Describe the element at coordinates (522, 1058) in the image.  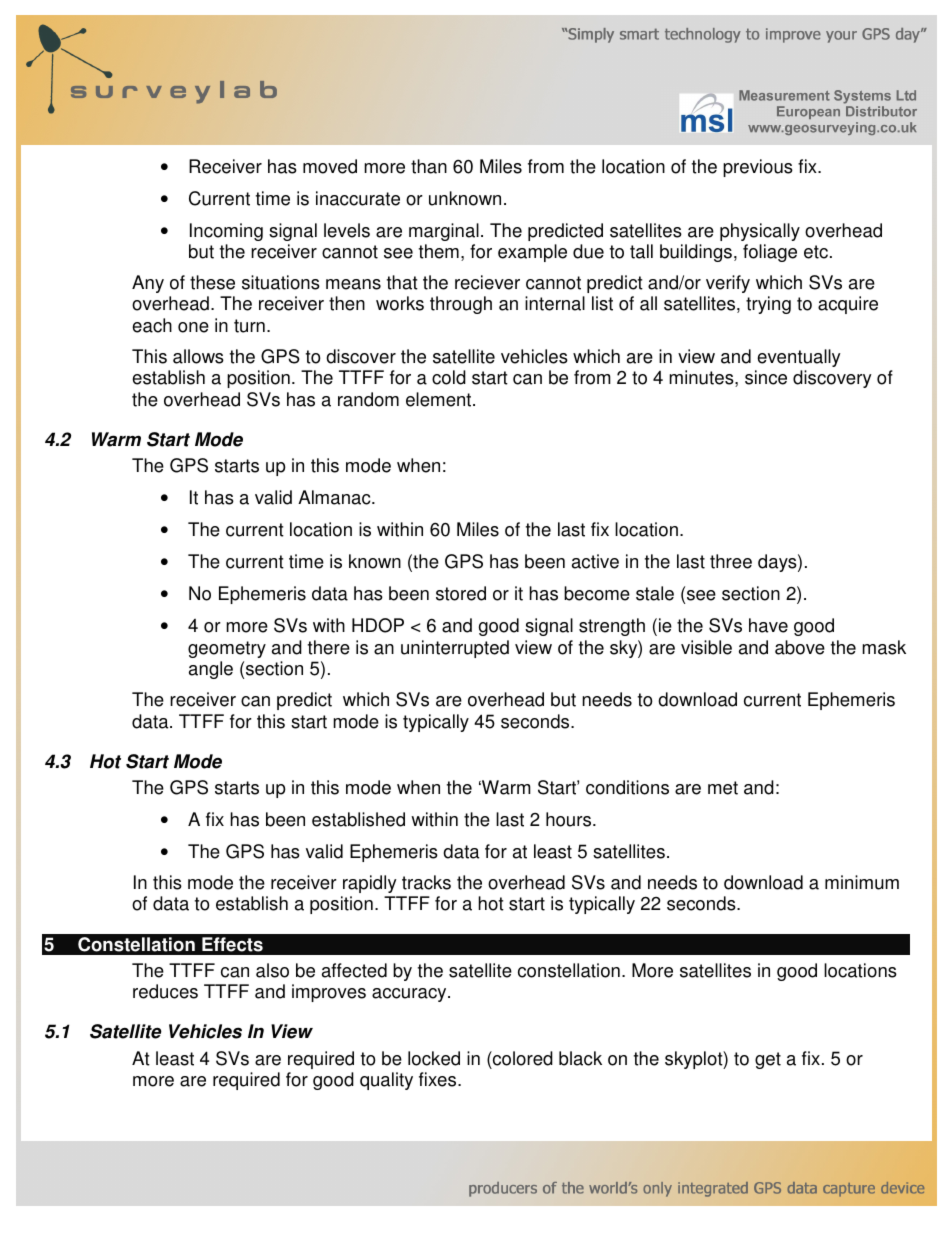
I see `colored` at that location.
